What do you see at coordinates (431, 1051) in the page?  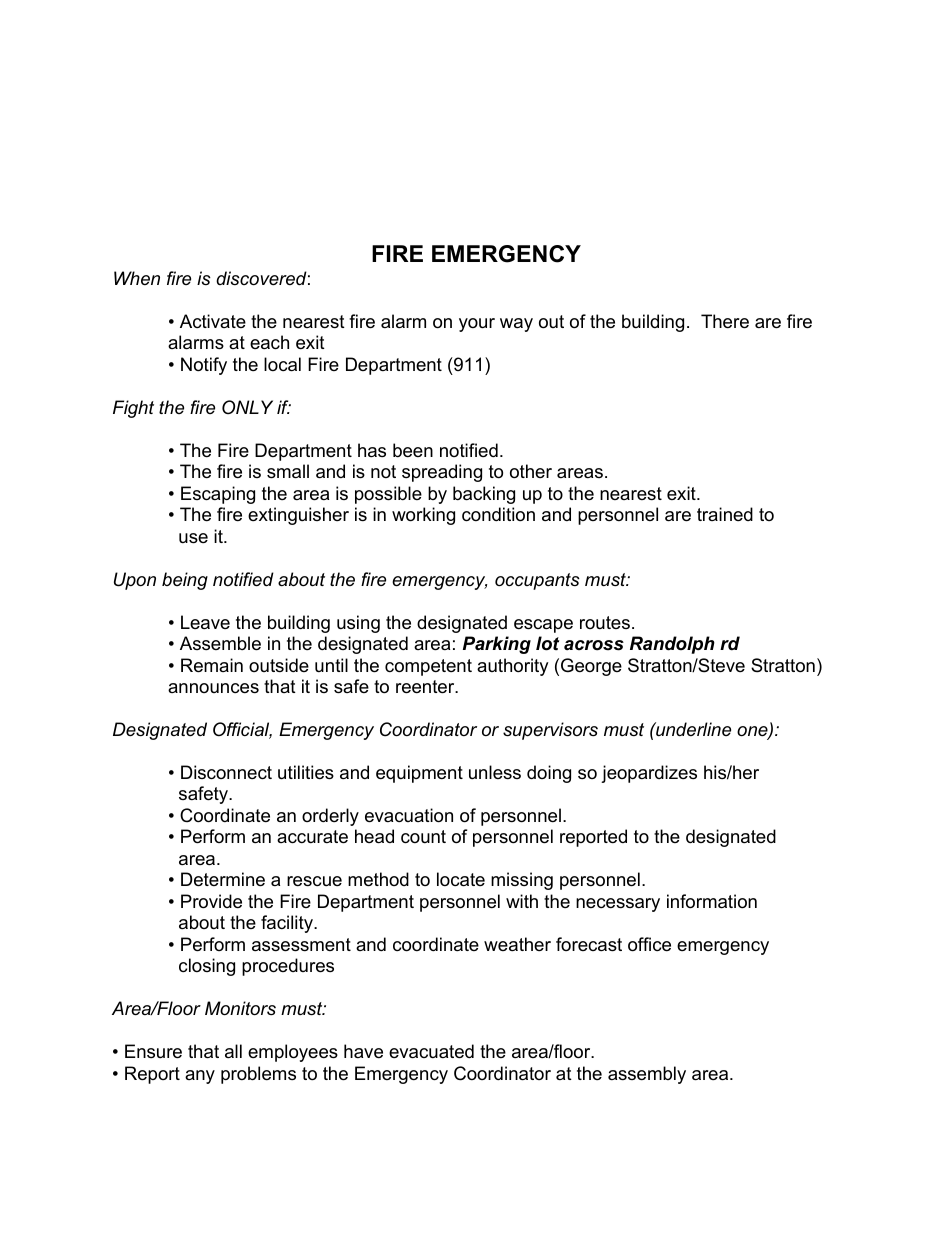 I see `evacuated` at bounding box center [431, 1051].
